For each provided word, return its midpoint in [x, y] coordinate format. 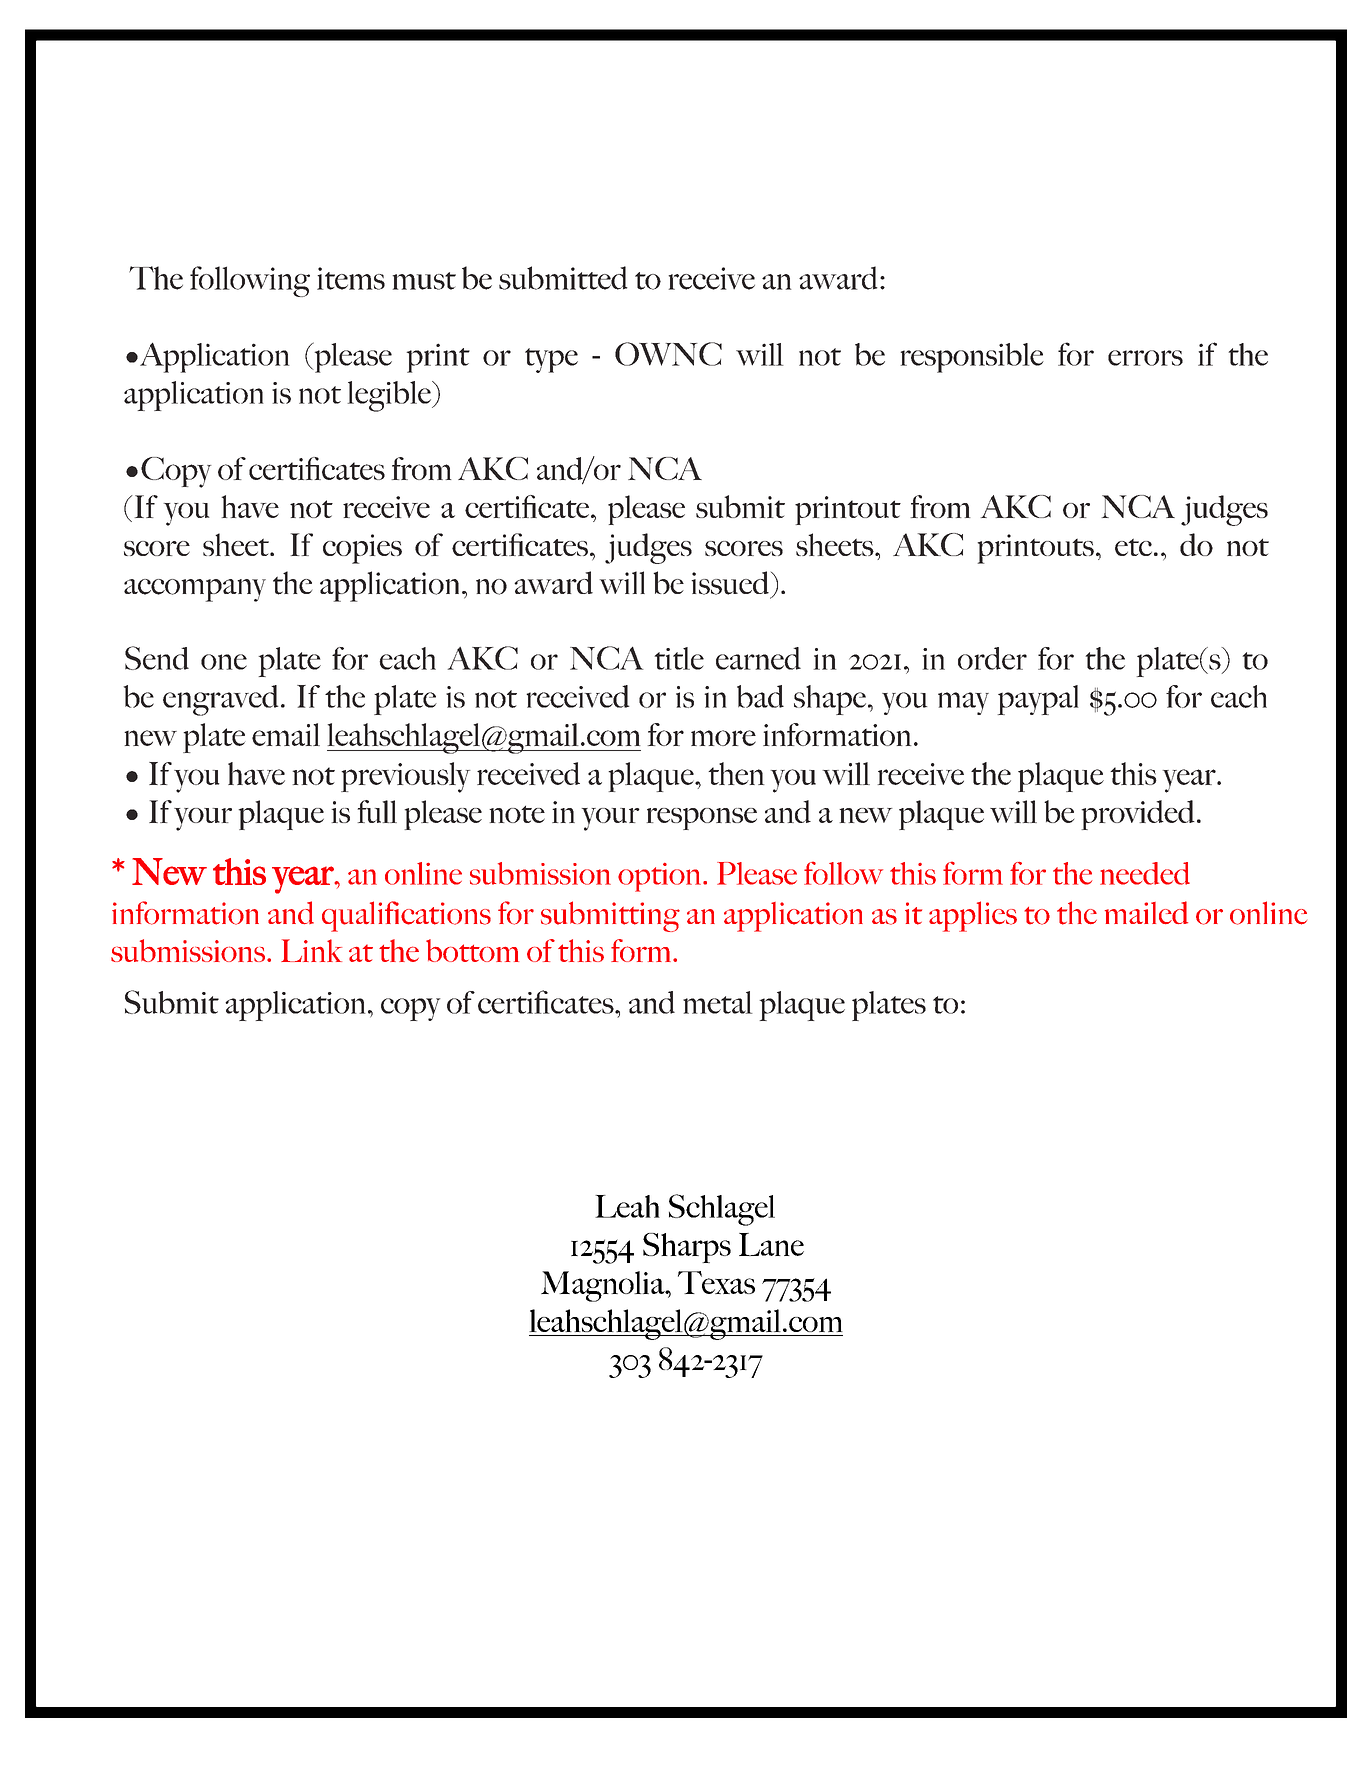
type [551, 360]
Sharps [687, 1248]
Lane [771, 1244]
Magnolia [604, 1286]
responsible [972, 358]
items [351, 278]
